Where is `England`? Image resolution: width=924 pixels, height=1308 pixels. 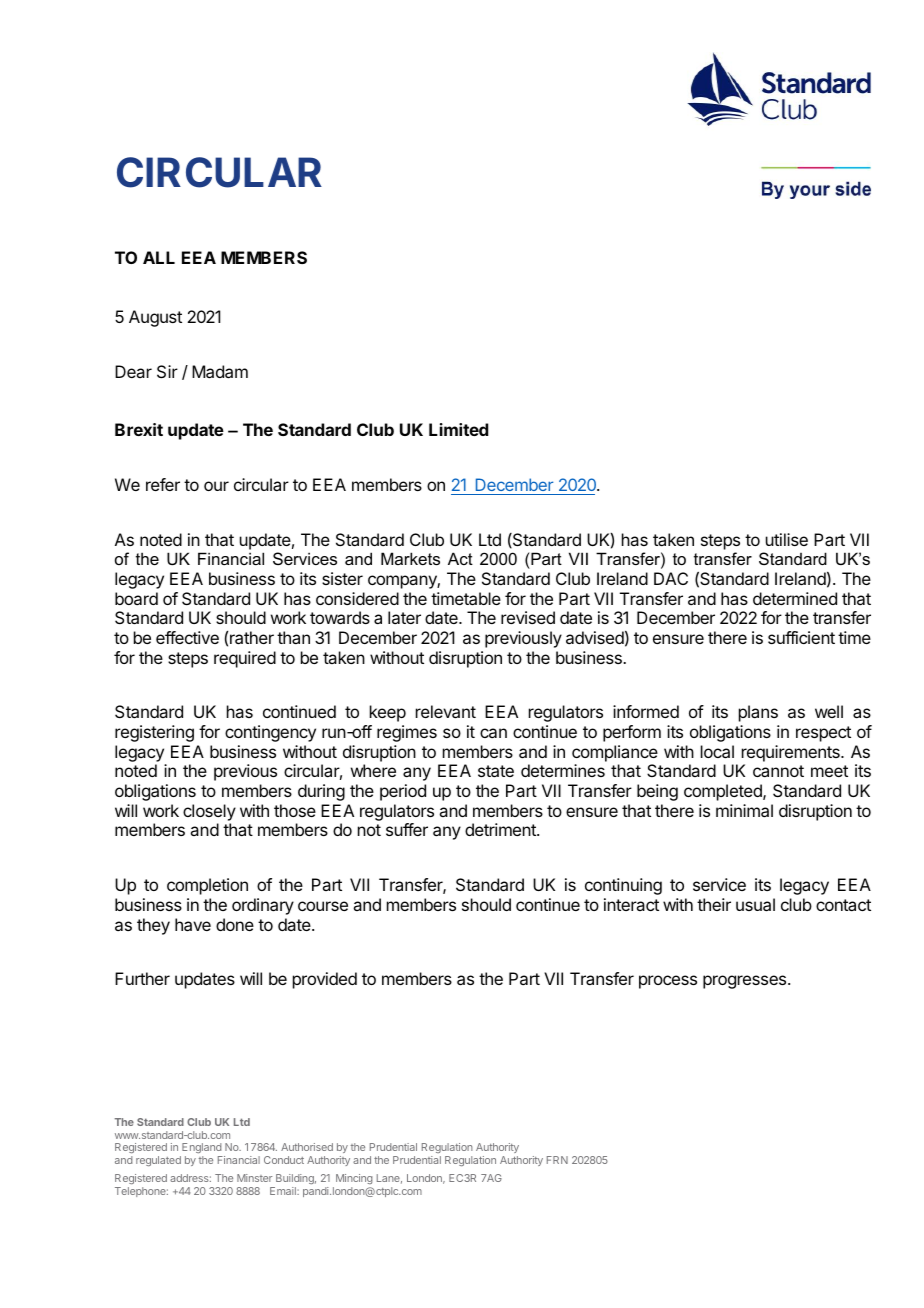 England is located at coordinates (202, 1148).
